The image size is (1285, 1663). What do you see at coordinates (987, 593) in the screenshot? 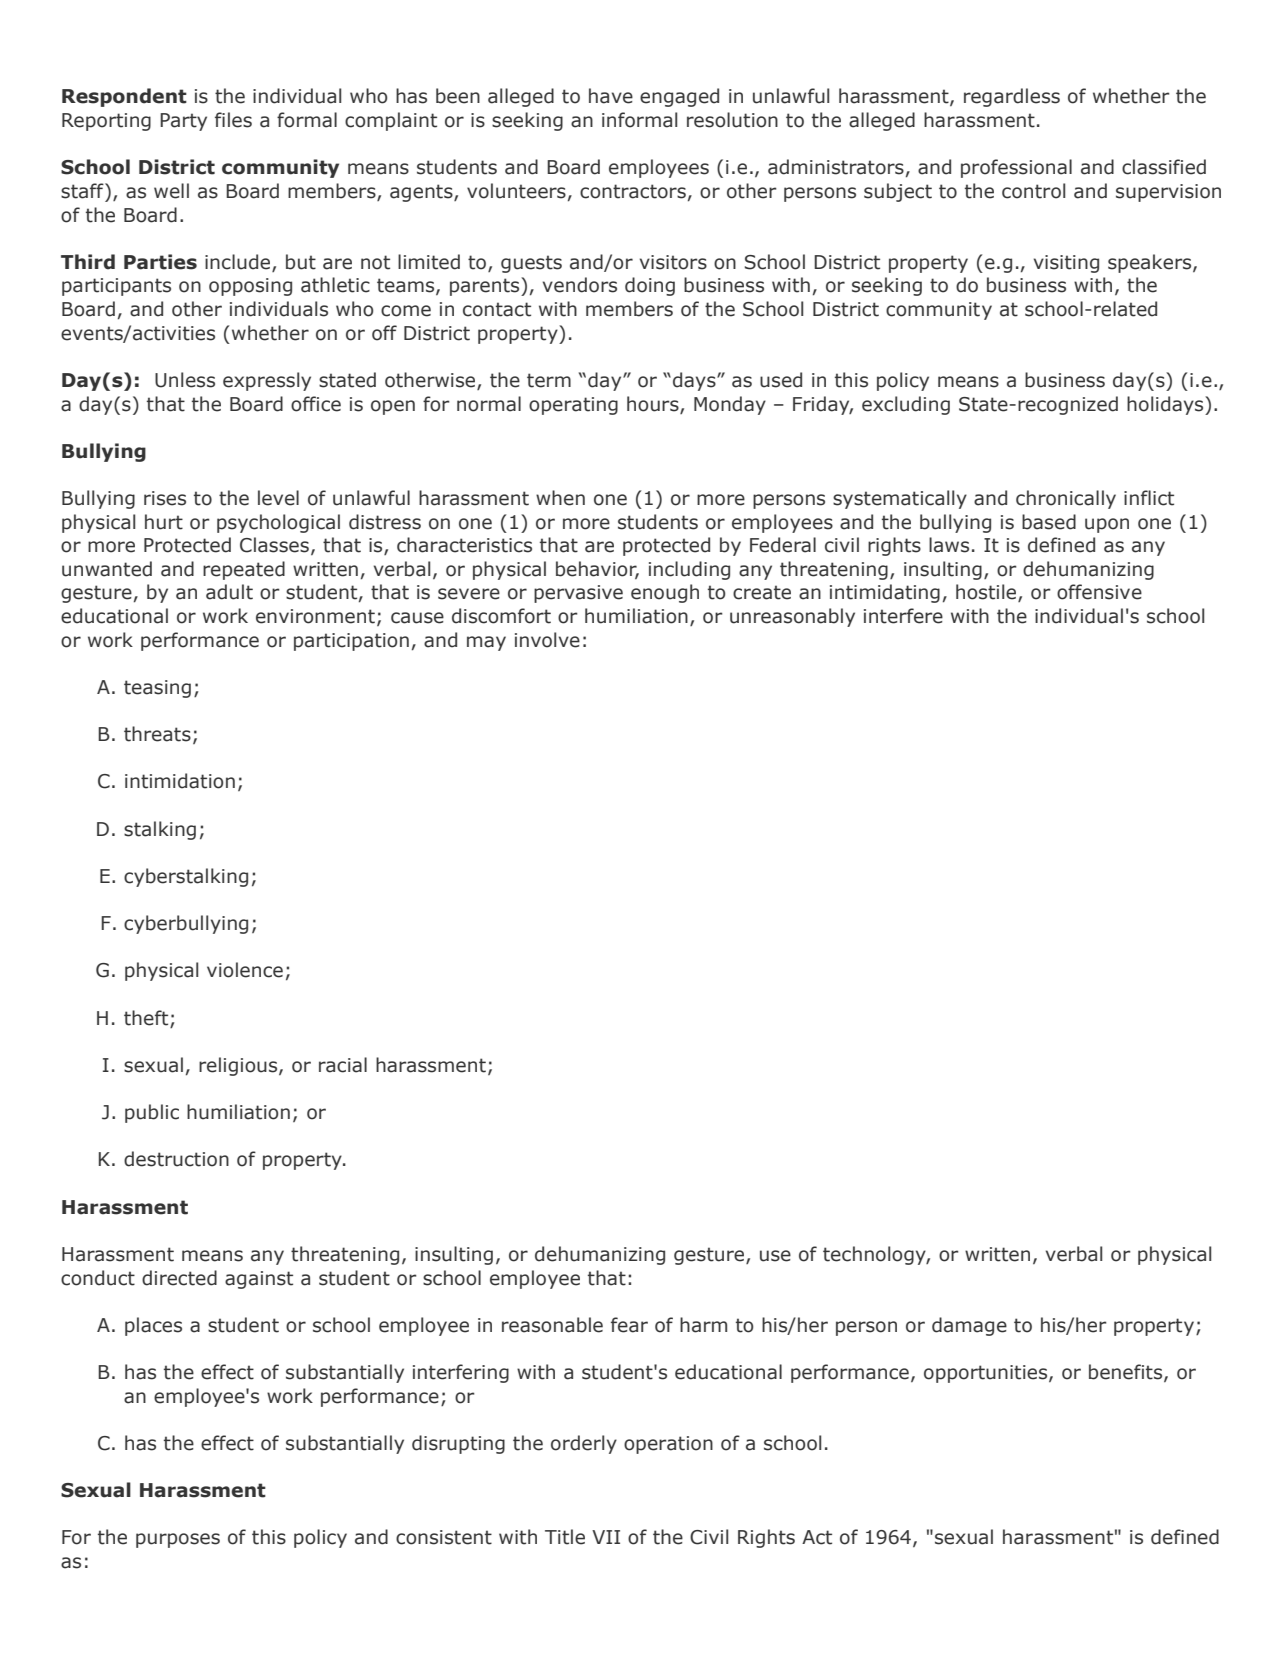
I see `hostile` at bounding box center [987, 593].
